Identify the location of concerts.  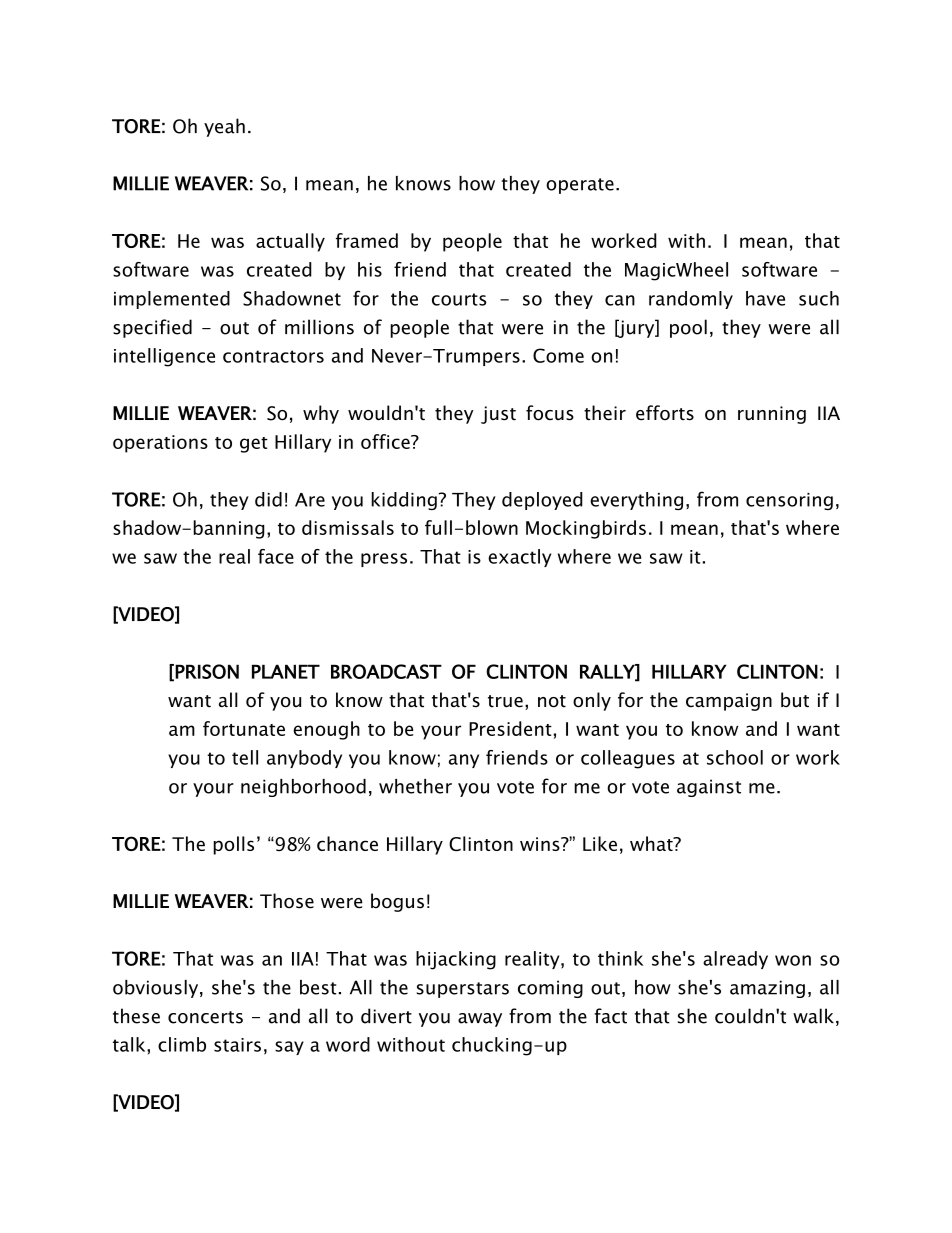
(205, 1017).
